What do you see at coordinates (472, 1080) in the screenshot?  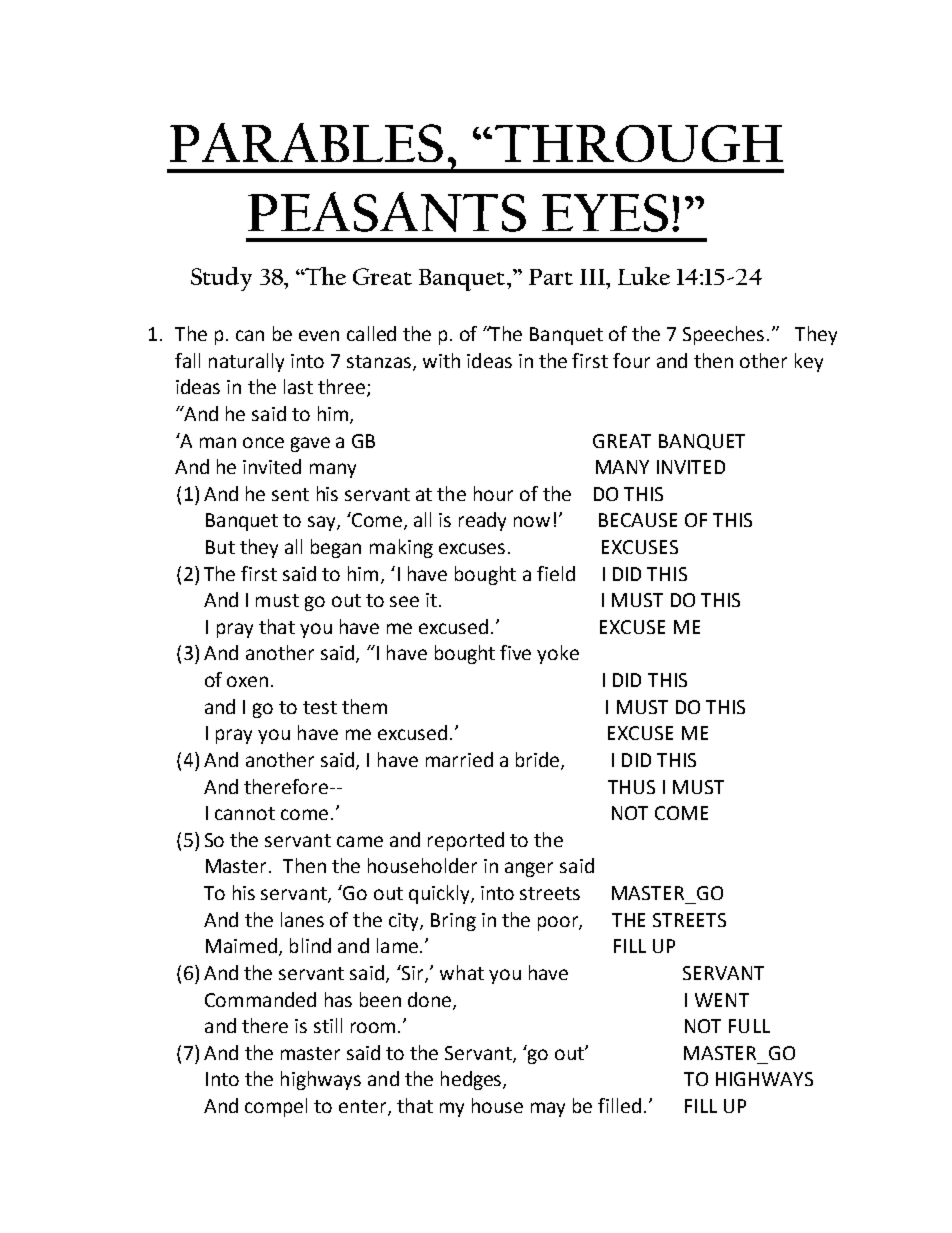 I see `hedges` at bounding box center [472, 1080].
